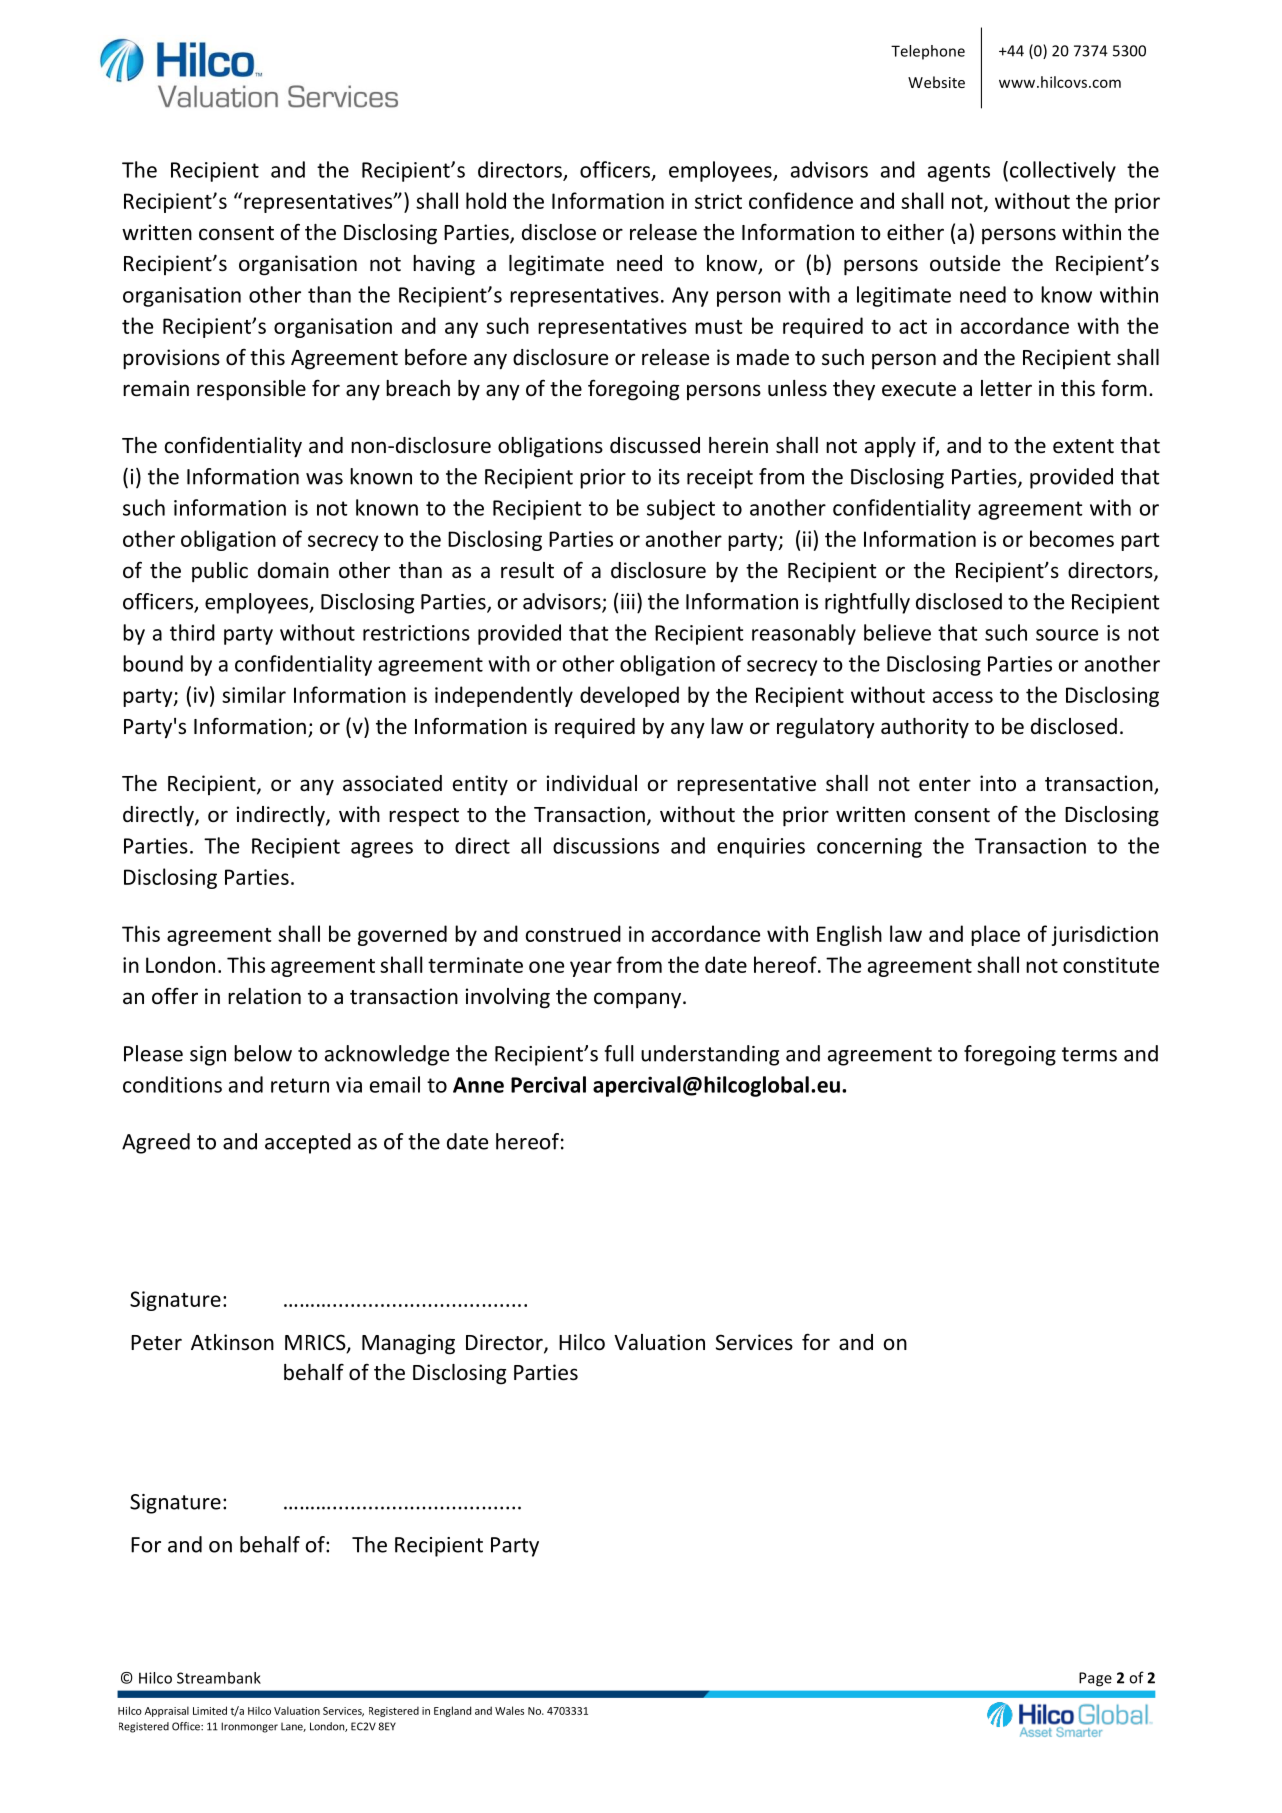 The image size is (1282, 1813). I want to click on Wales, so click(509, 1710).
